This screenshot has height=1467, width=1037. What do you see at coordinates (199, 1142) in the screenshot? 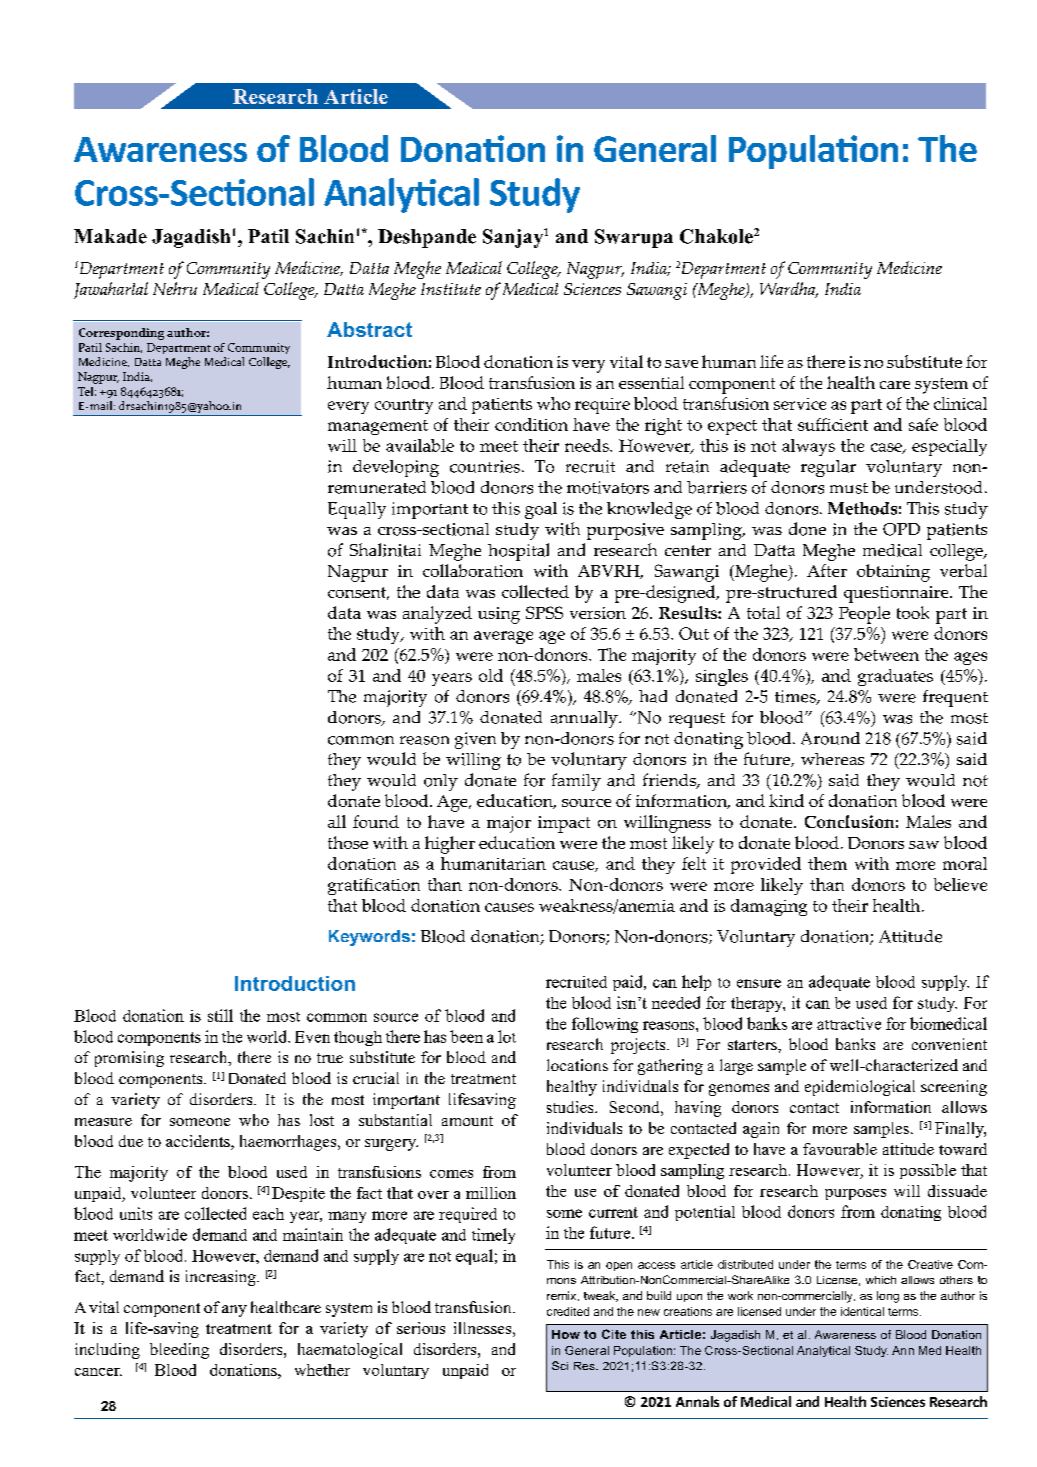
I see `accidents` at bounding box center [199, 1142].
